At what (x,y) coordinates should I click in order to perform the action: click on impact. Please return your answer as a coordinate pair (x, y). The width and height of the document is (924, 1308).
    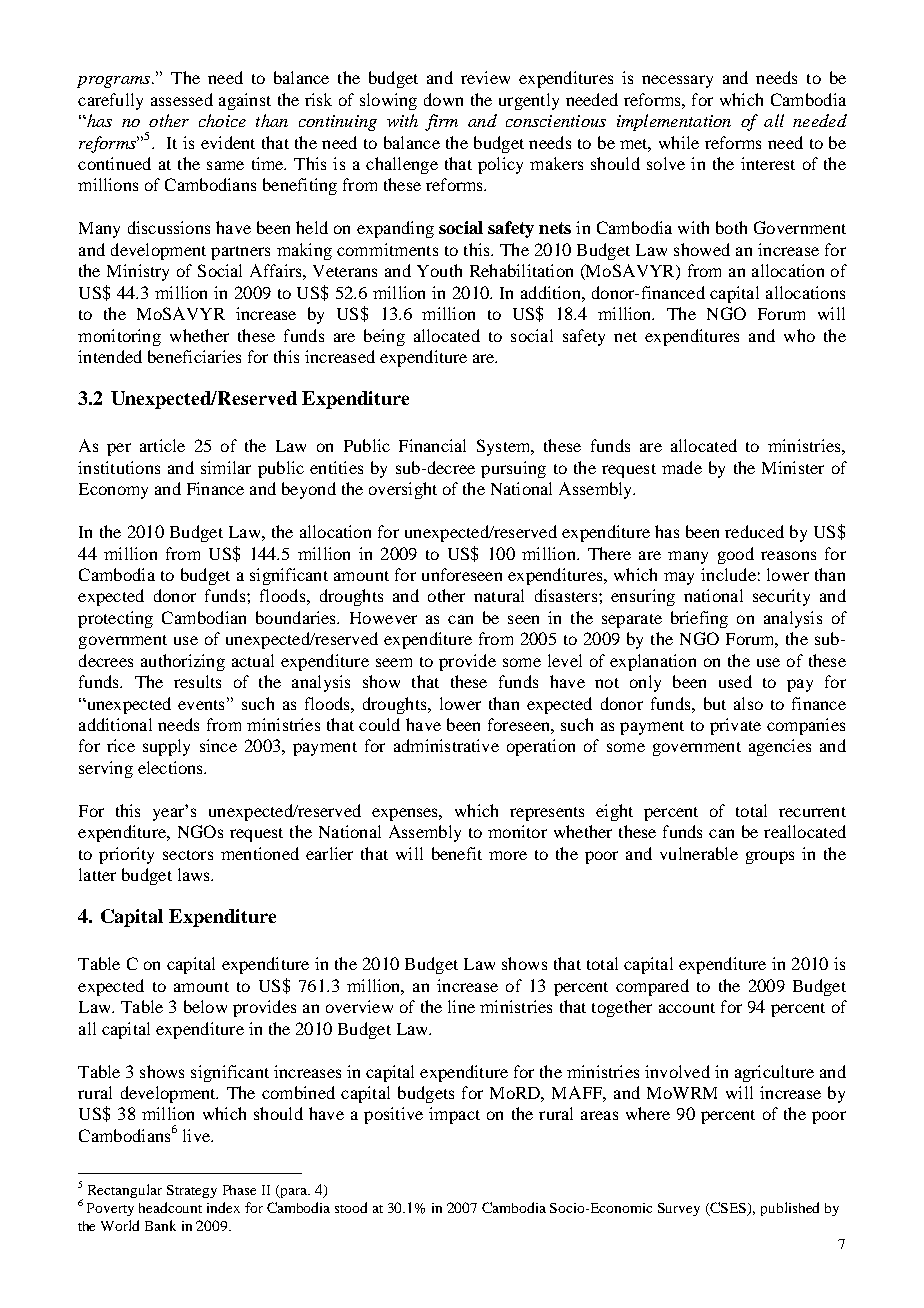
    Looking at the image, I should click on (454, 1115).
